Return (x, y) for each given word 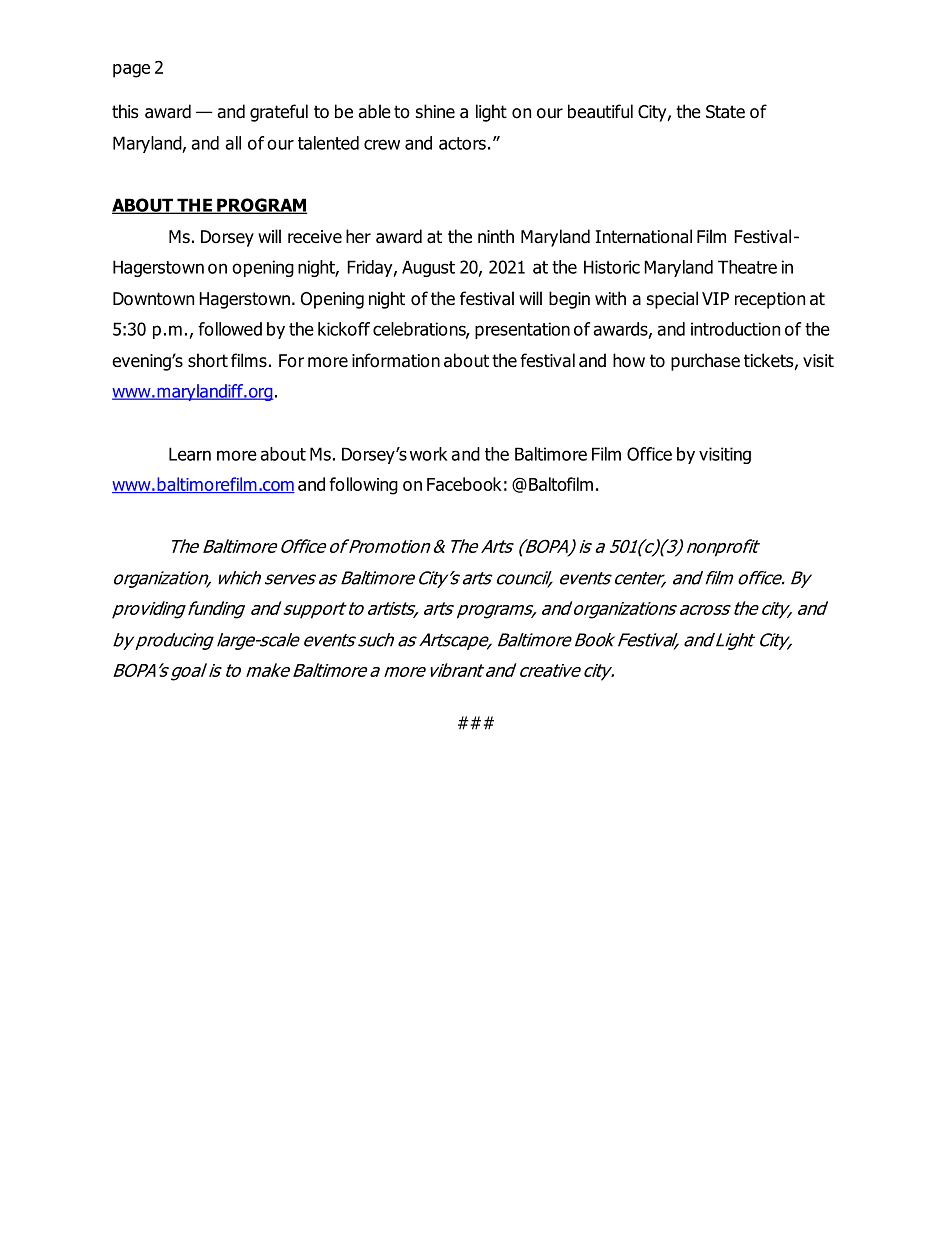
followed (230, 329)
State (725, 112)
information (396, 360)
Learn (190, 454)
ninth (496, 236)
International (643, 236)
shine (435, 111)
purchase (705, 362)
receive (315, 237)
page (131, 71)
